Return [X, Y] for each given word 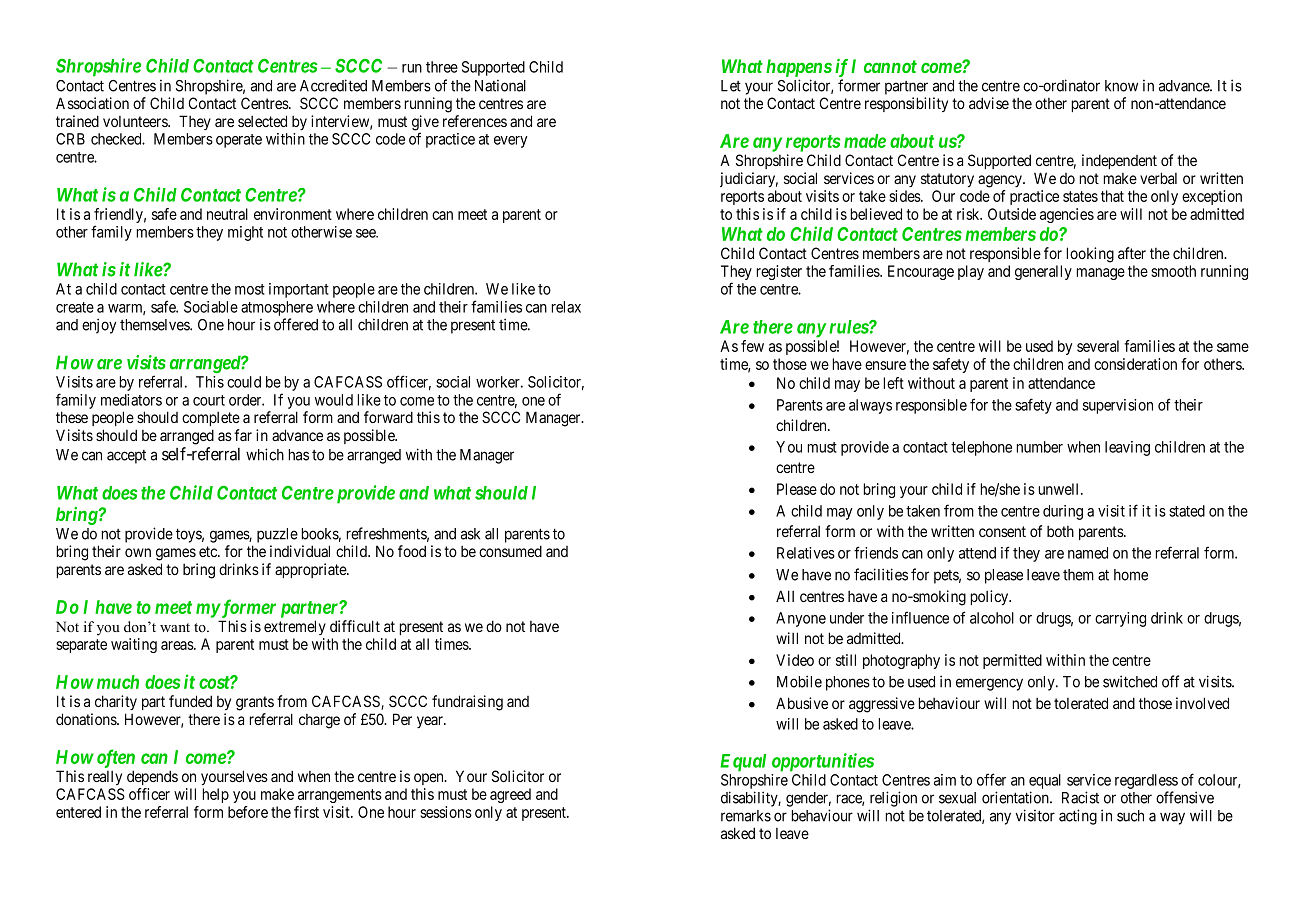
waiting [134, 645]
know [1121, 86]
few [752, 346]
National [500, 85]
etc [209, 551]
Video [795, 660]
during [1063, 512]
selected [262, 121]
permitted [1012, 661]
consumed [510, 551]
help [215, 795]
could [244, 382]
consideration [1135, 364]
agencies [1067, 215]
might [245, 233]
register [779, 272]
